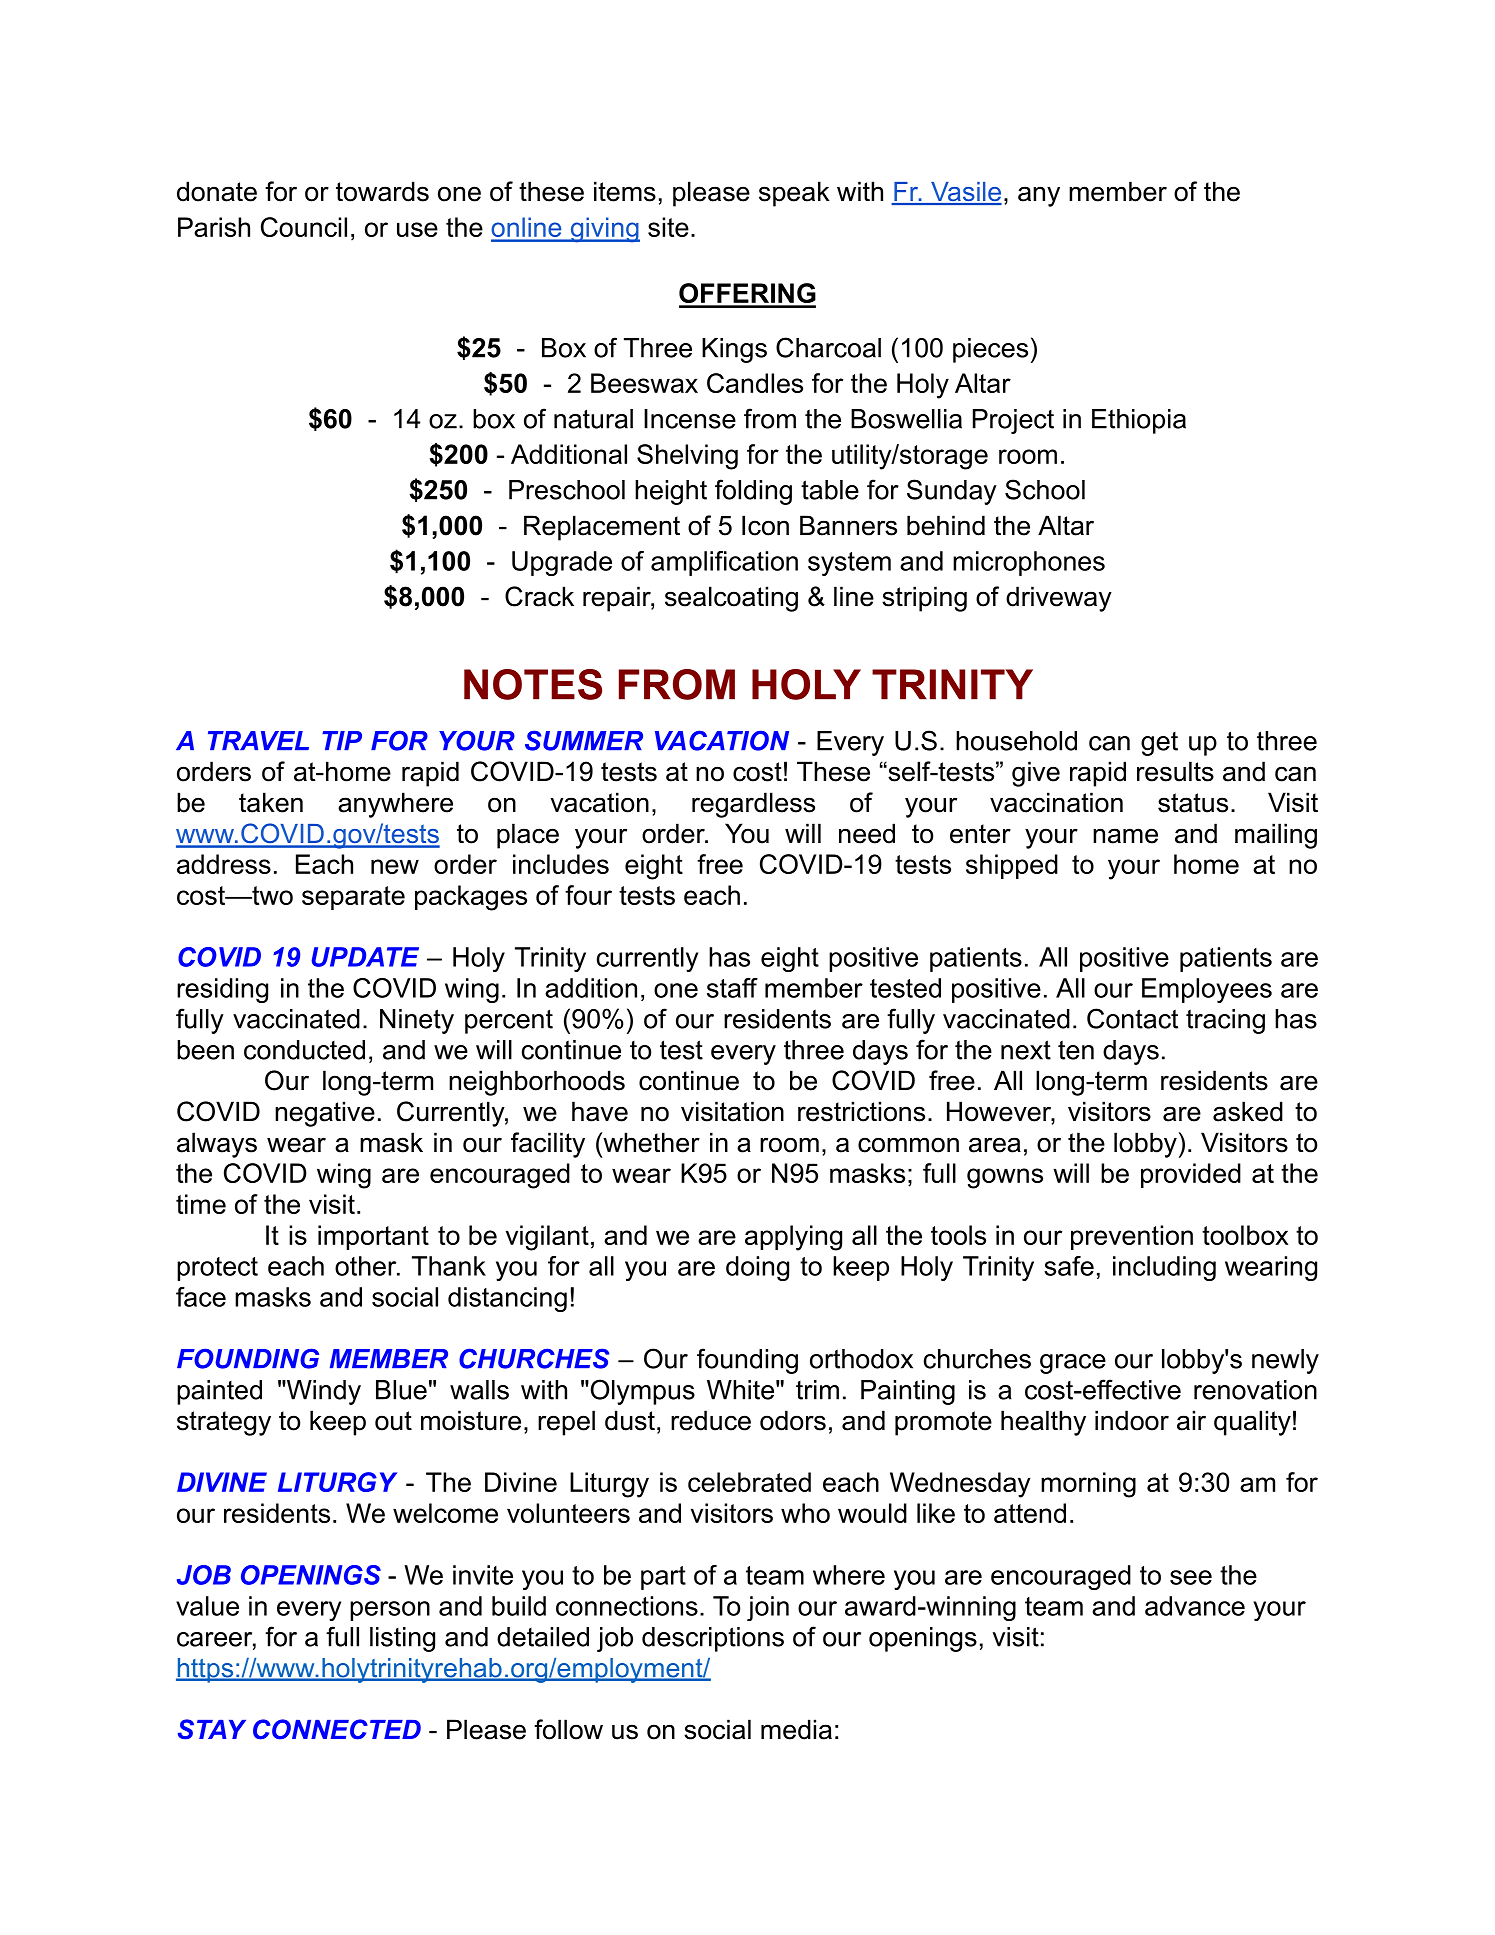 This screenshot has height=1935, width=1495. Describe the element at coordinates (337, 1729) in the screenshot. I see `CONNECTED` at that location.
